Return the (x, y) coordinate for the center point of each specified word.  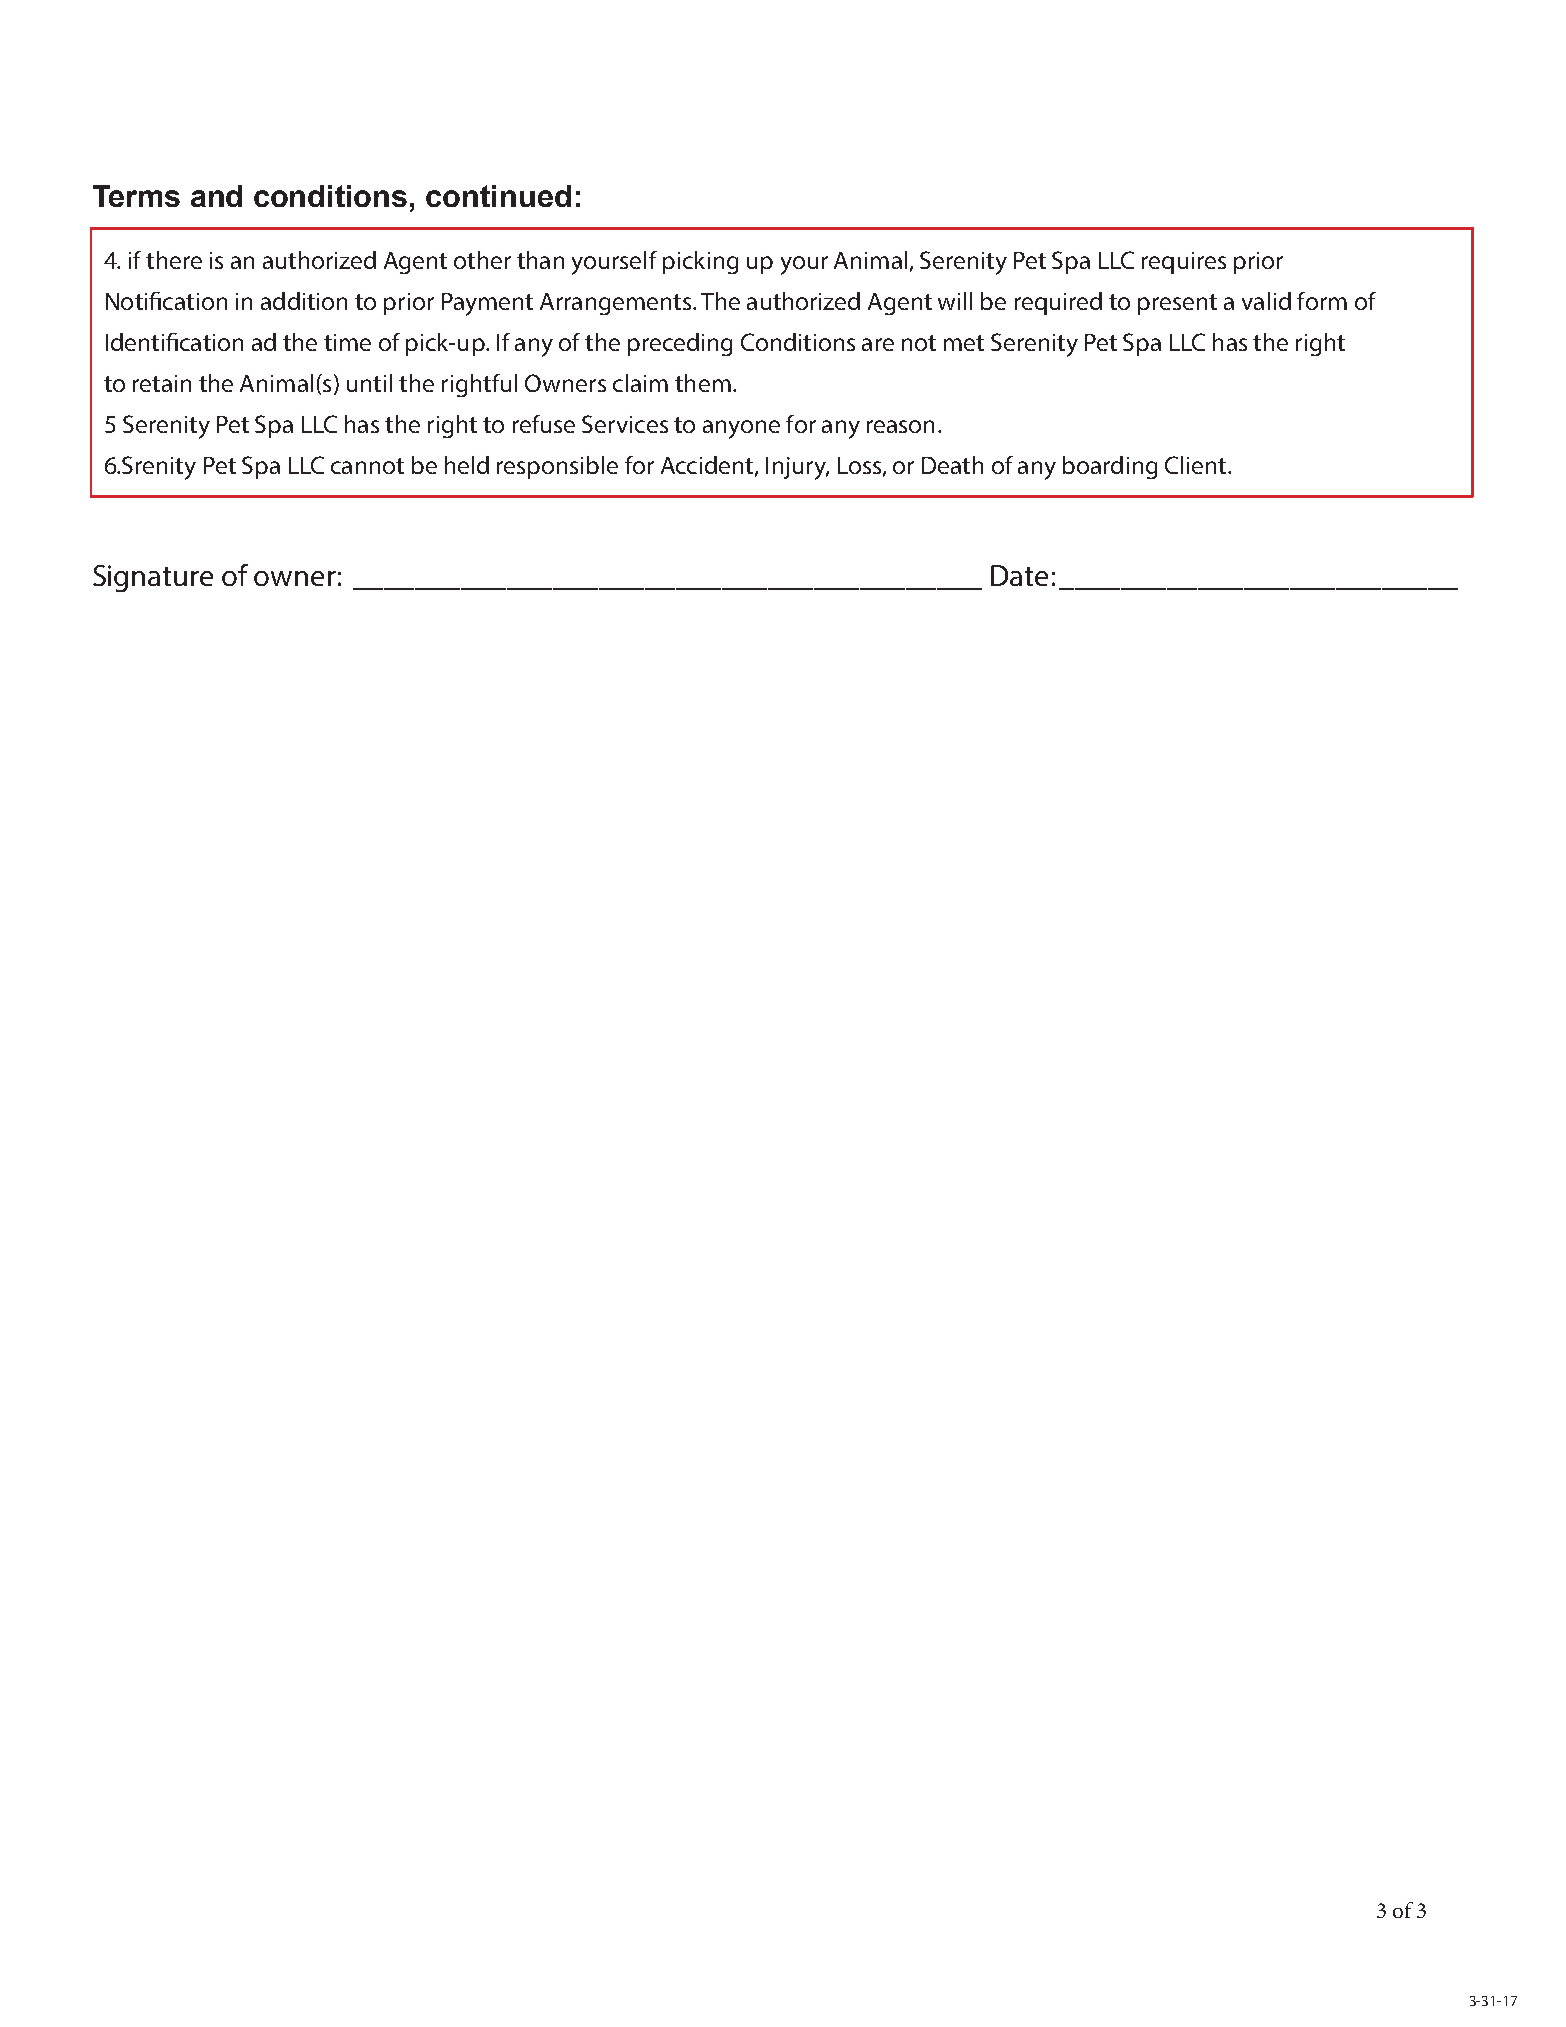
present (1177, 304)
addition (304, 301)
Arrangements (615, 304)
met (964, 343)
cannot (367, 466)
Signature (153, 578)
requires (1184, 263)
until (369, 383)
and (216, 196)
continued (498, 196)
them (703, 383)
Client (1197, 465)
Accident (707, 465)
